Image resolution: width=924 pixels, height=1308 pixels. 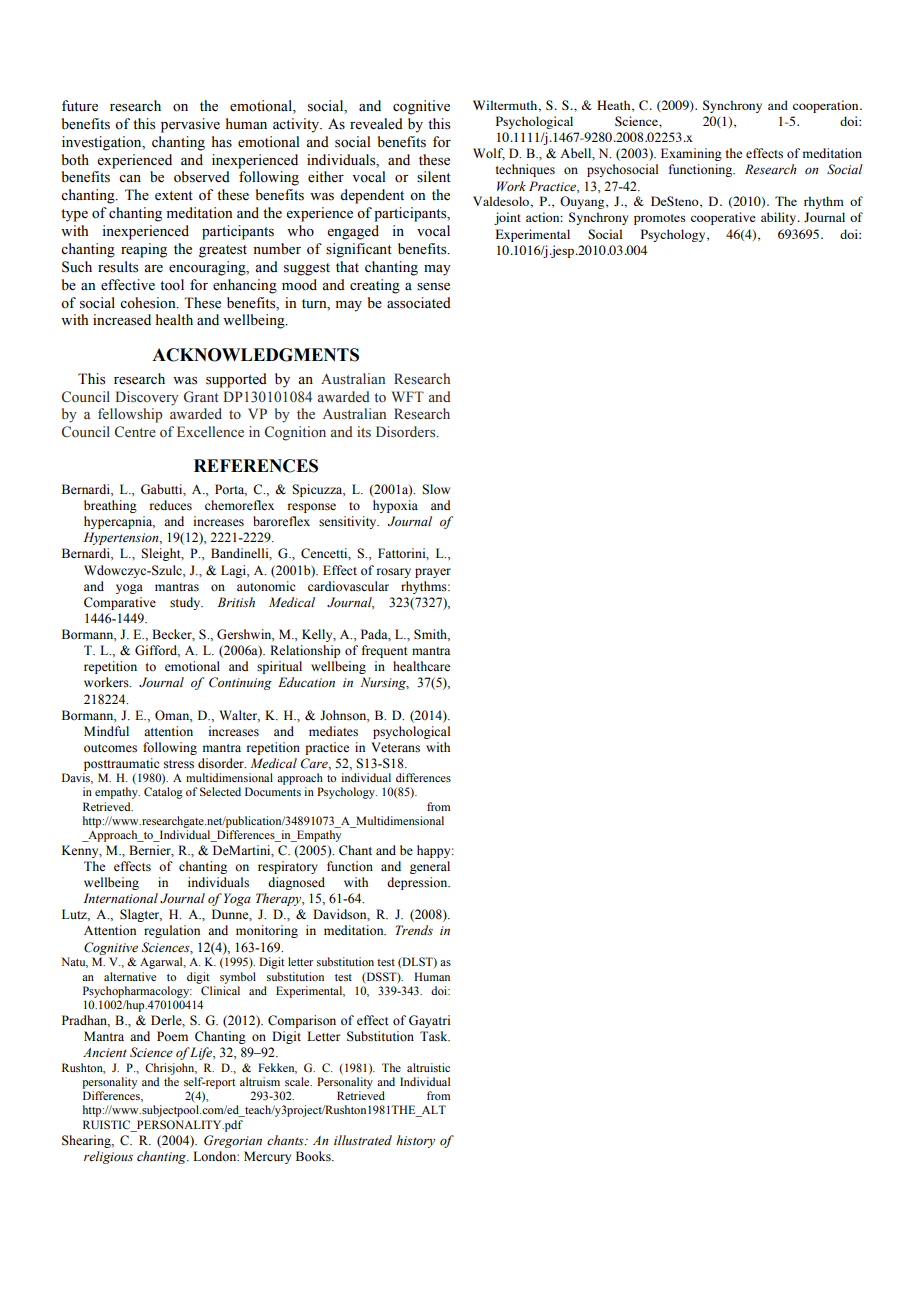 What do you see at coordinates (190, 125) in the image?
I see `pervasive` at bounding box center [190, 125].
